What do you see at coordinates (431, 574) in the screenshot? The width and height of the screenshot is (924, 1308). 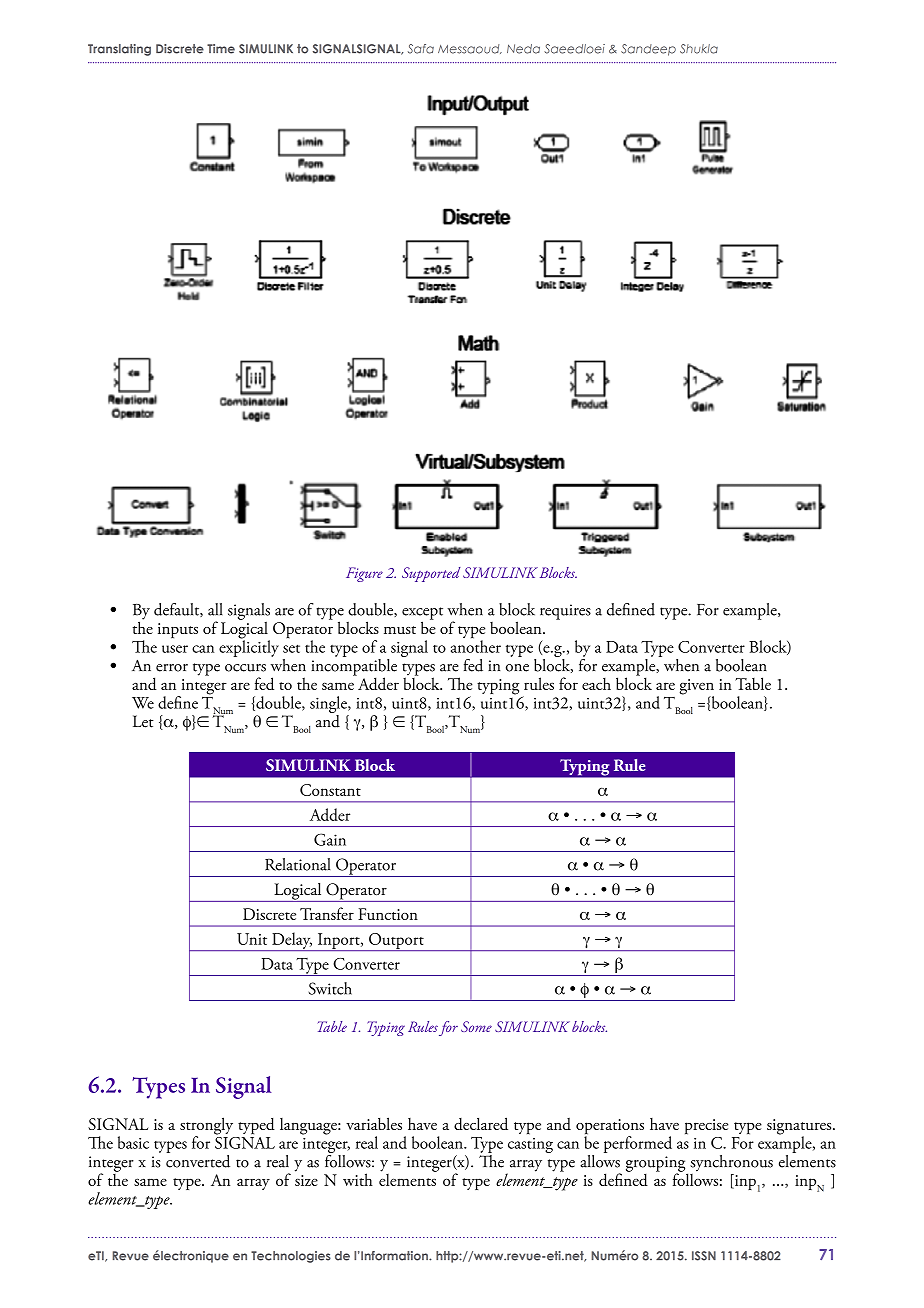 I see `Supported` at bounding box center [431, 574].
